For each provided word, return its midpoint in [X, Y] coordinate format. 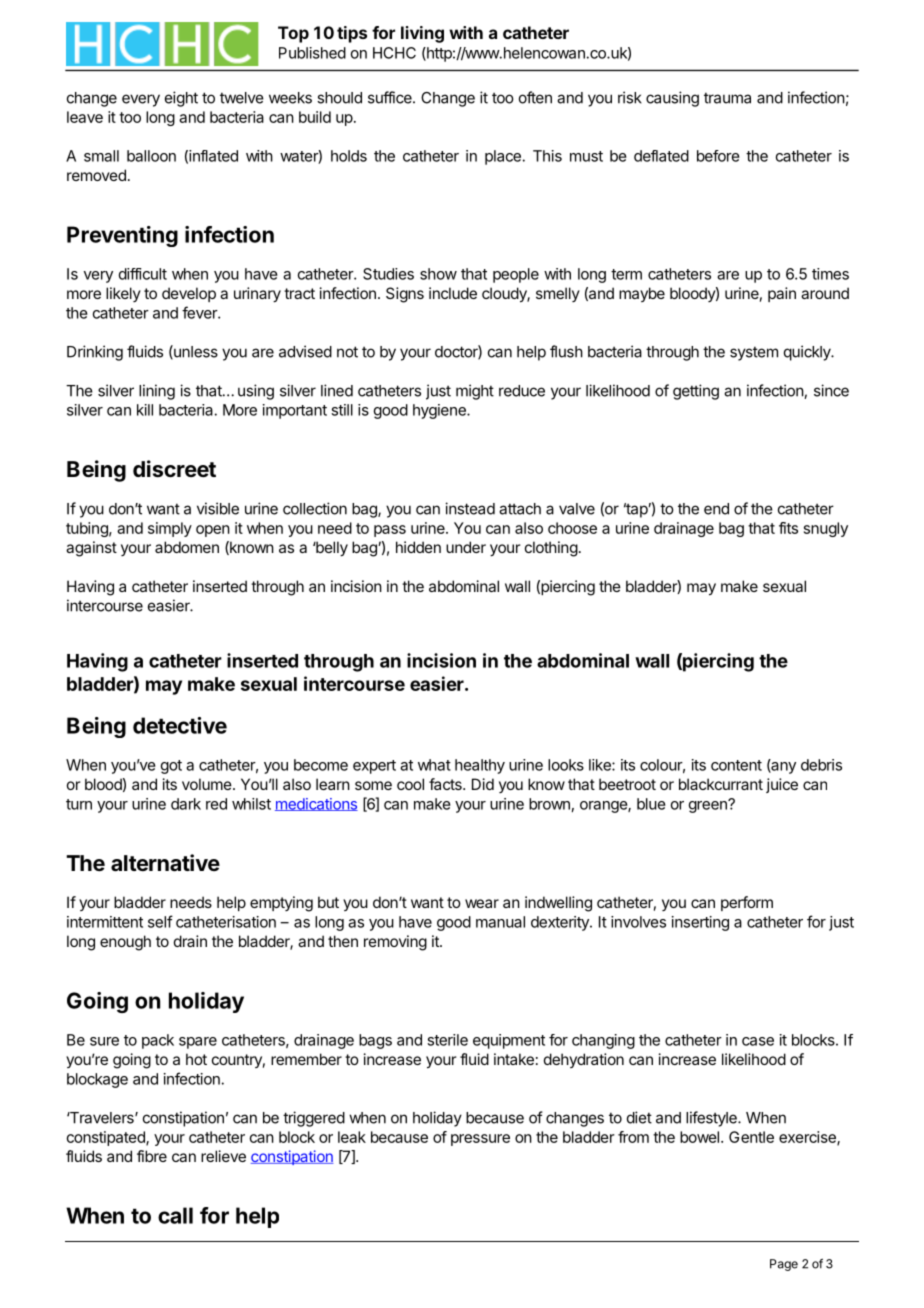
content [736, 765]
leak [352, 1137]
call [175, 1215]
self [160, 921]
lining [157, 392]
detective [180, 725]
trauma [727, 98]
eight [181, 99]
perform [747, 903]
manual [500, 922]
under [466, 547]
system [754, 353]
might [475, 392]
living [422, 34]
